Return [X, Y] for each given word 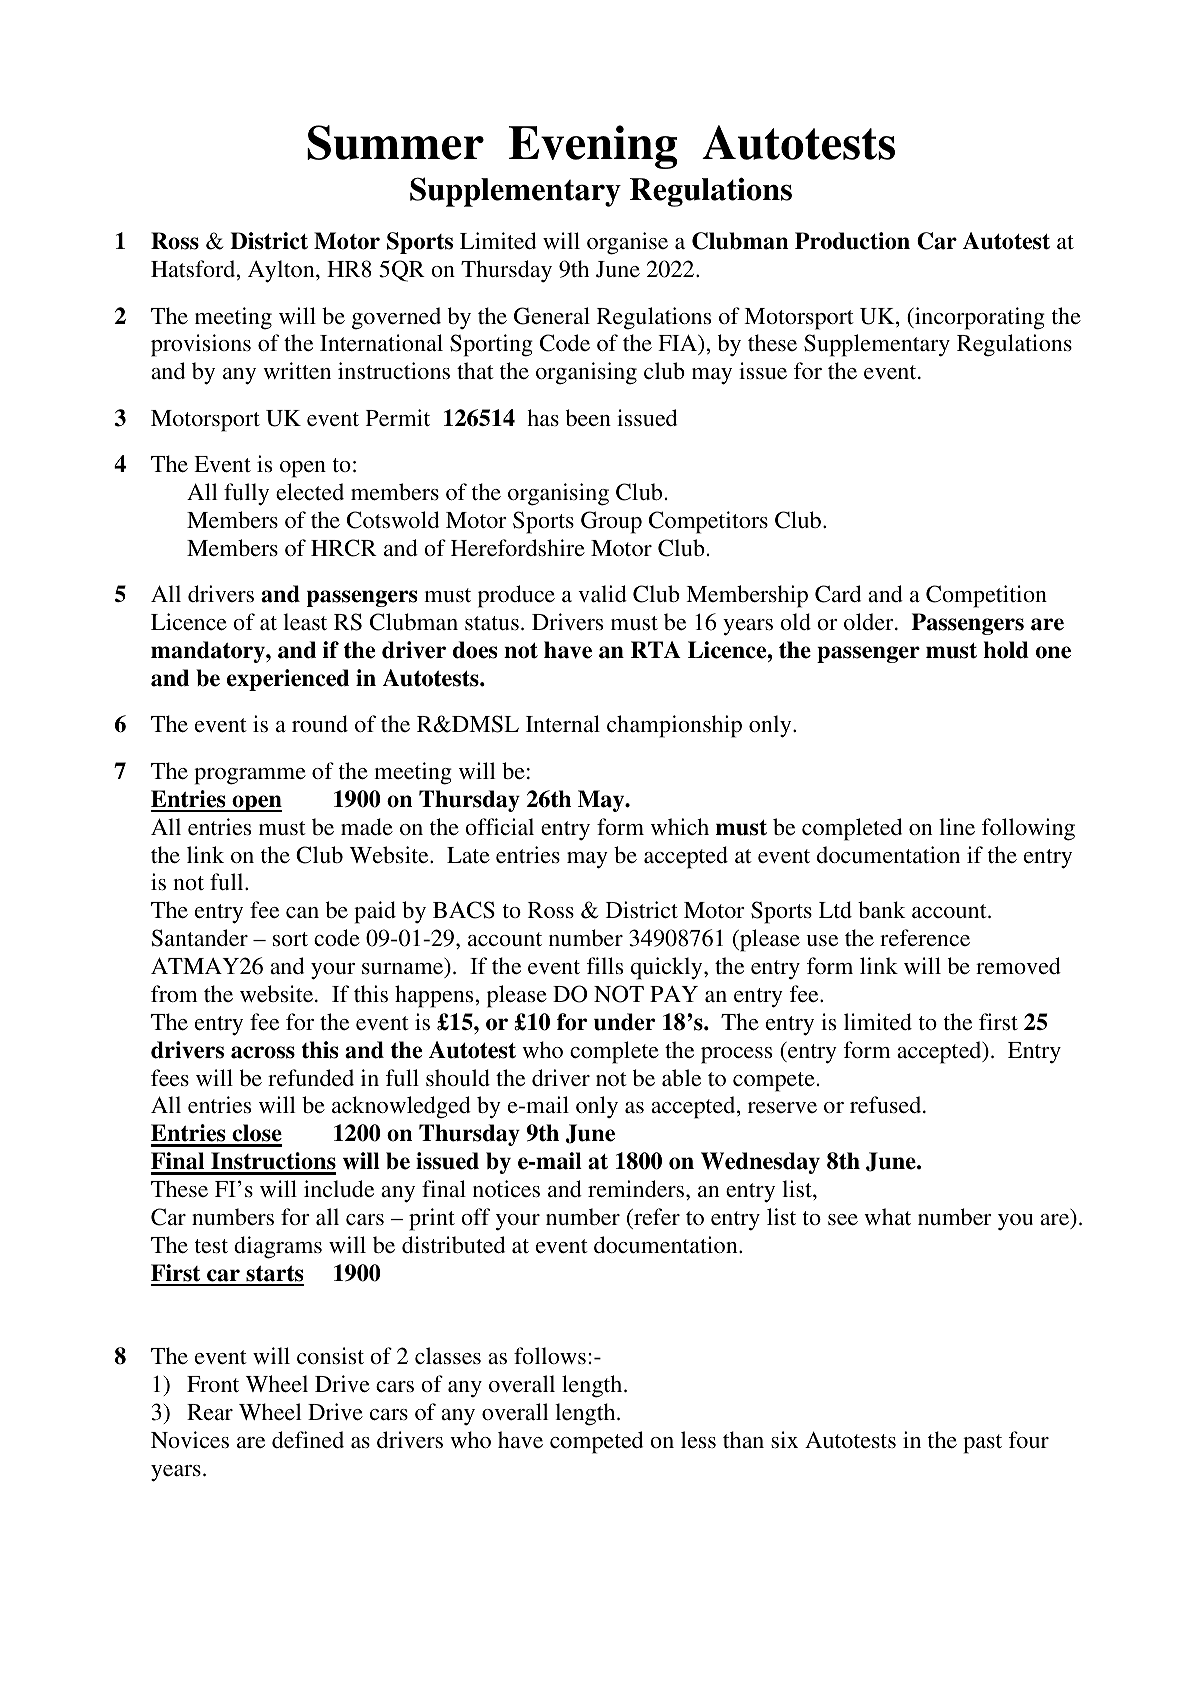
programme [250, 776]
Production [852, 241]
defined [308, 1439]
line [957, 826]
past [982, 1444]
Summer [395, 142]
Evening [593, 147]
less [698, 1439]
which [680, 826]
